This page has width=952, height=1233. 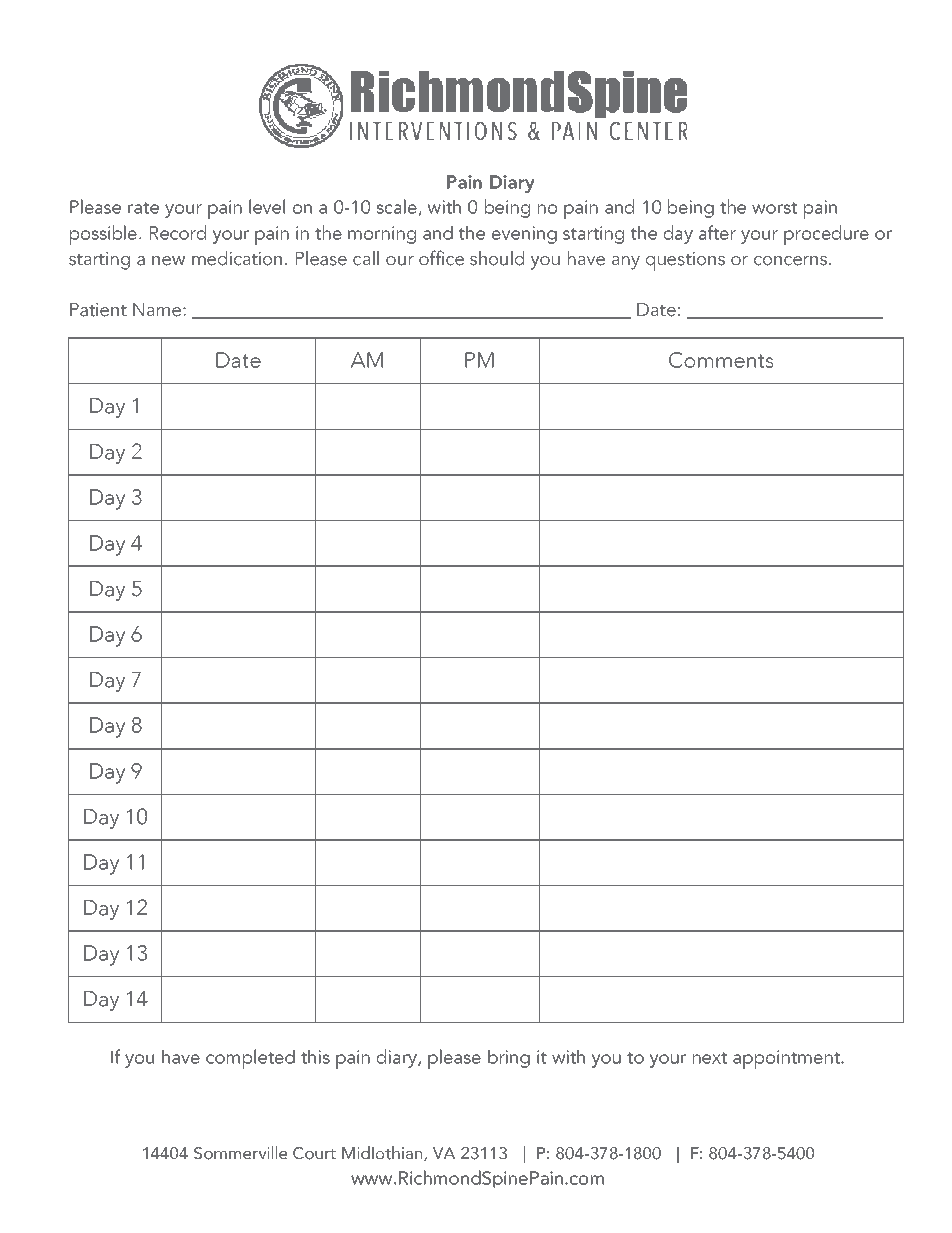 I want to click on bring, so click(x=509, y=1058).
